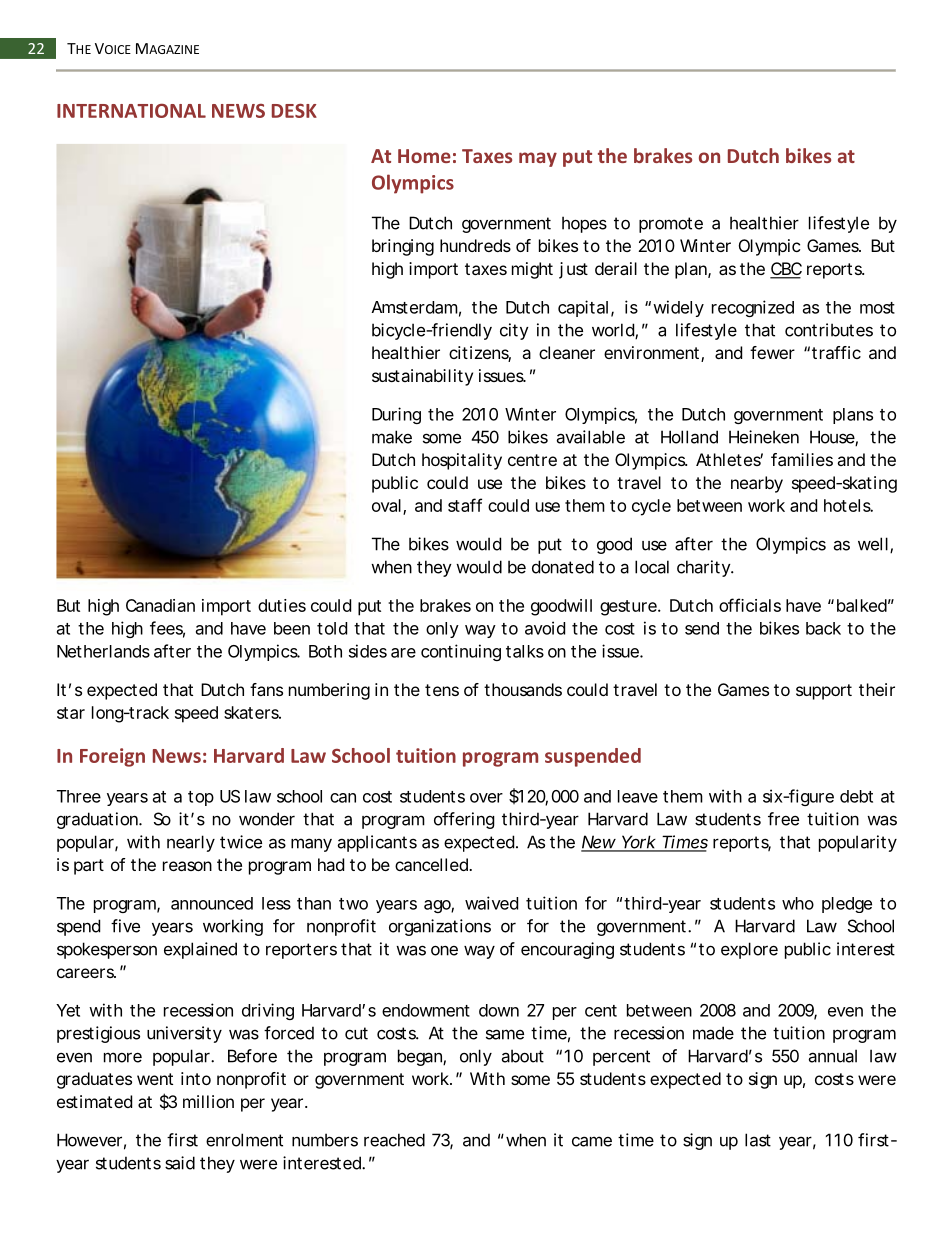  I want to click on During, so click(396, 415).
